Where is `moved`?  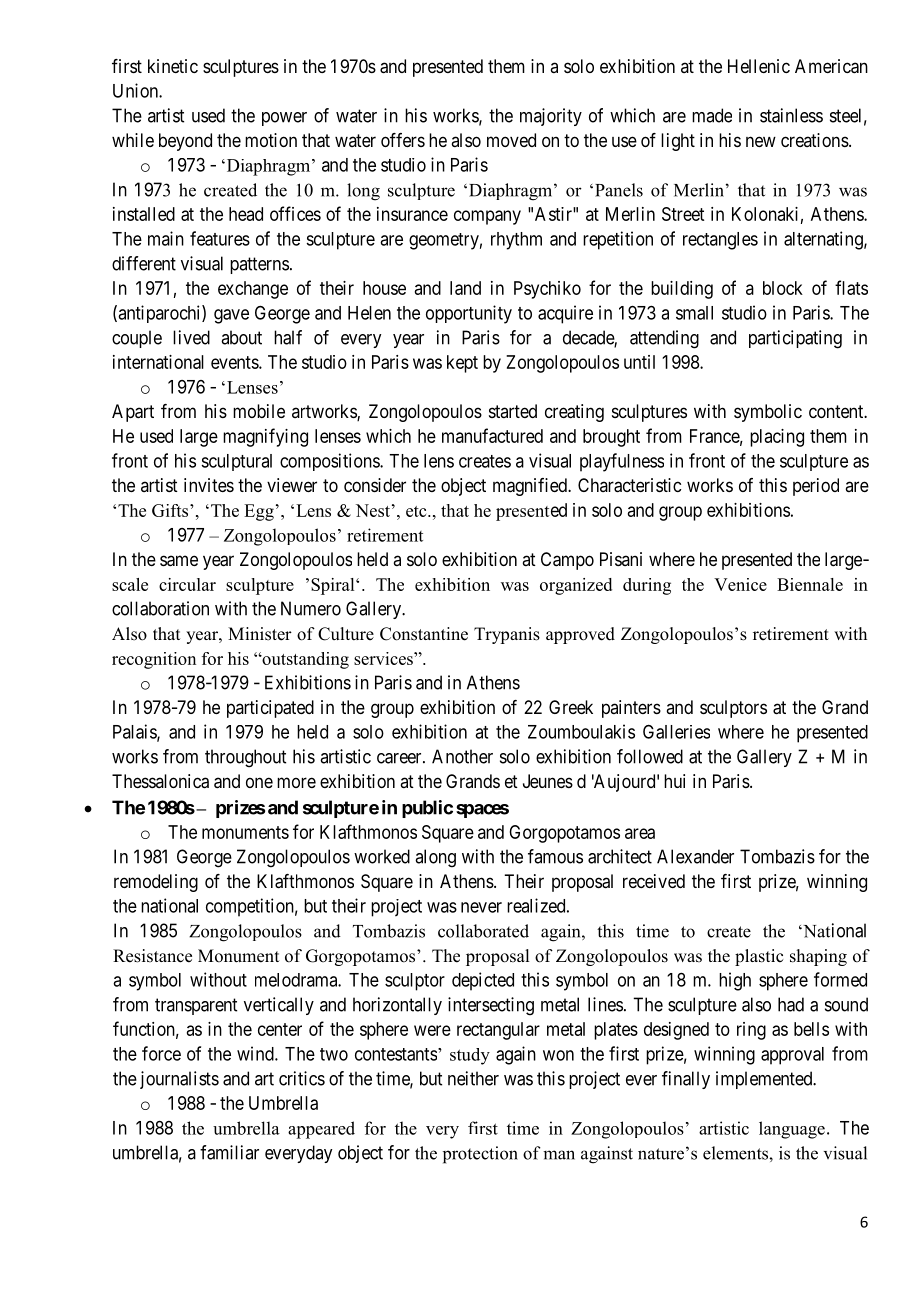
moved is located at coordinates (511, 140).
